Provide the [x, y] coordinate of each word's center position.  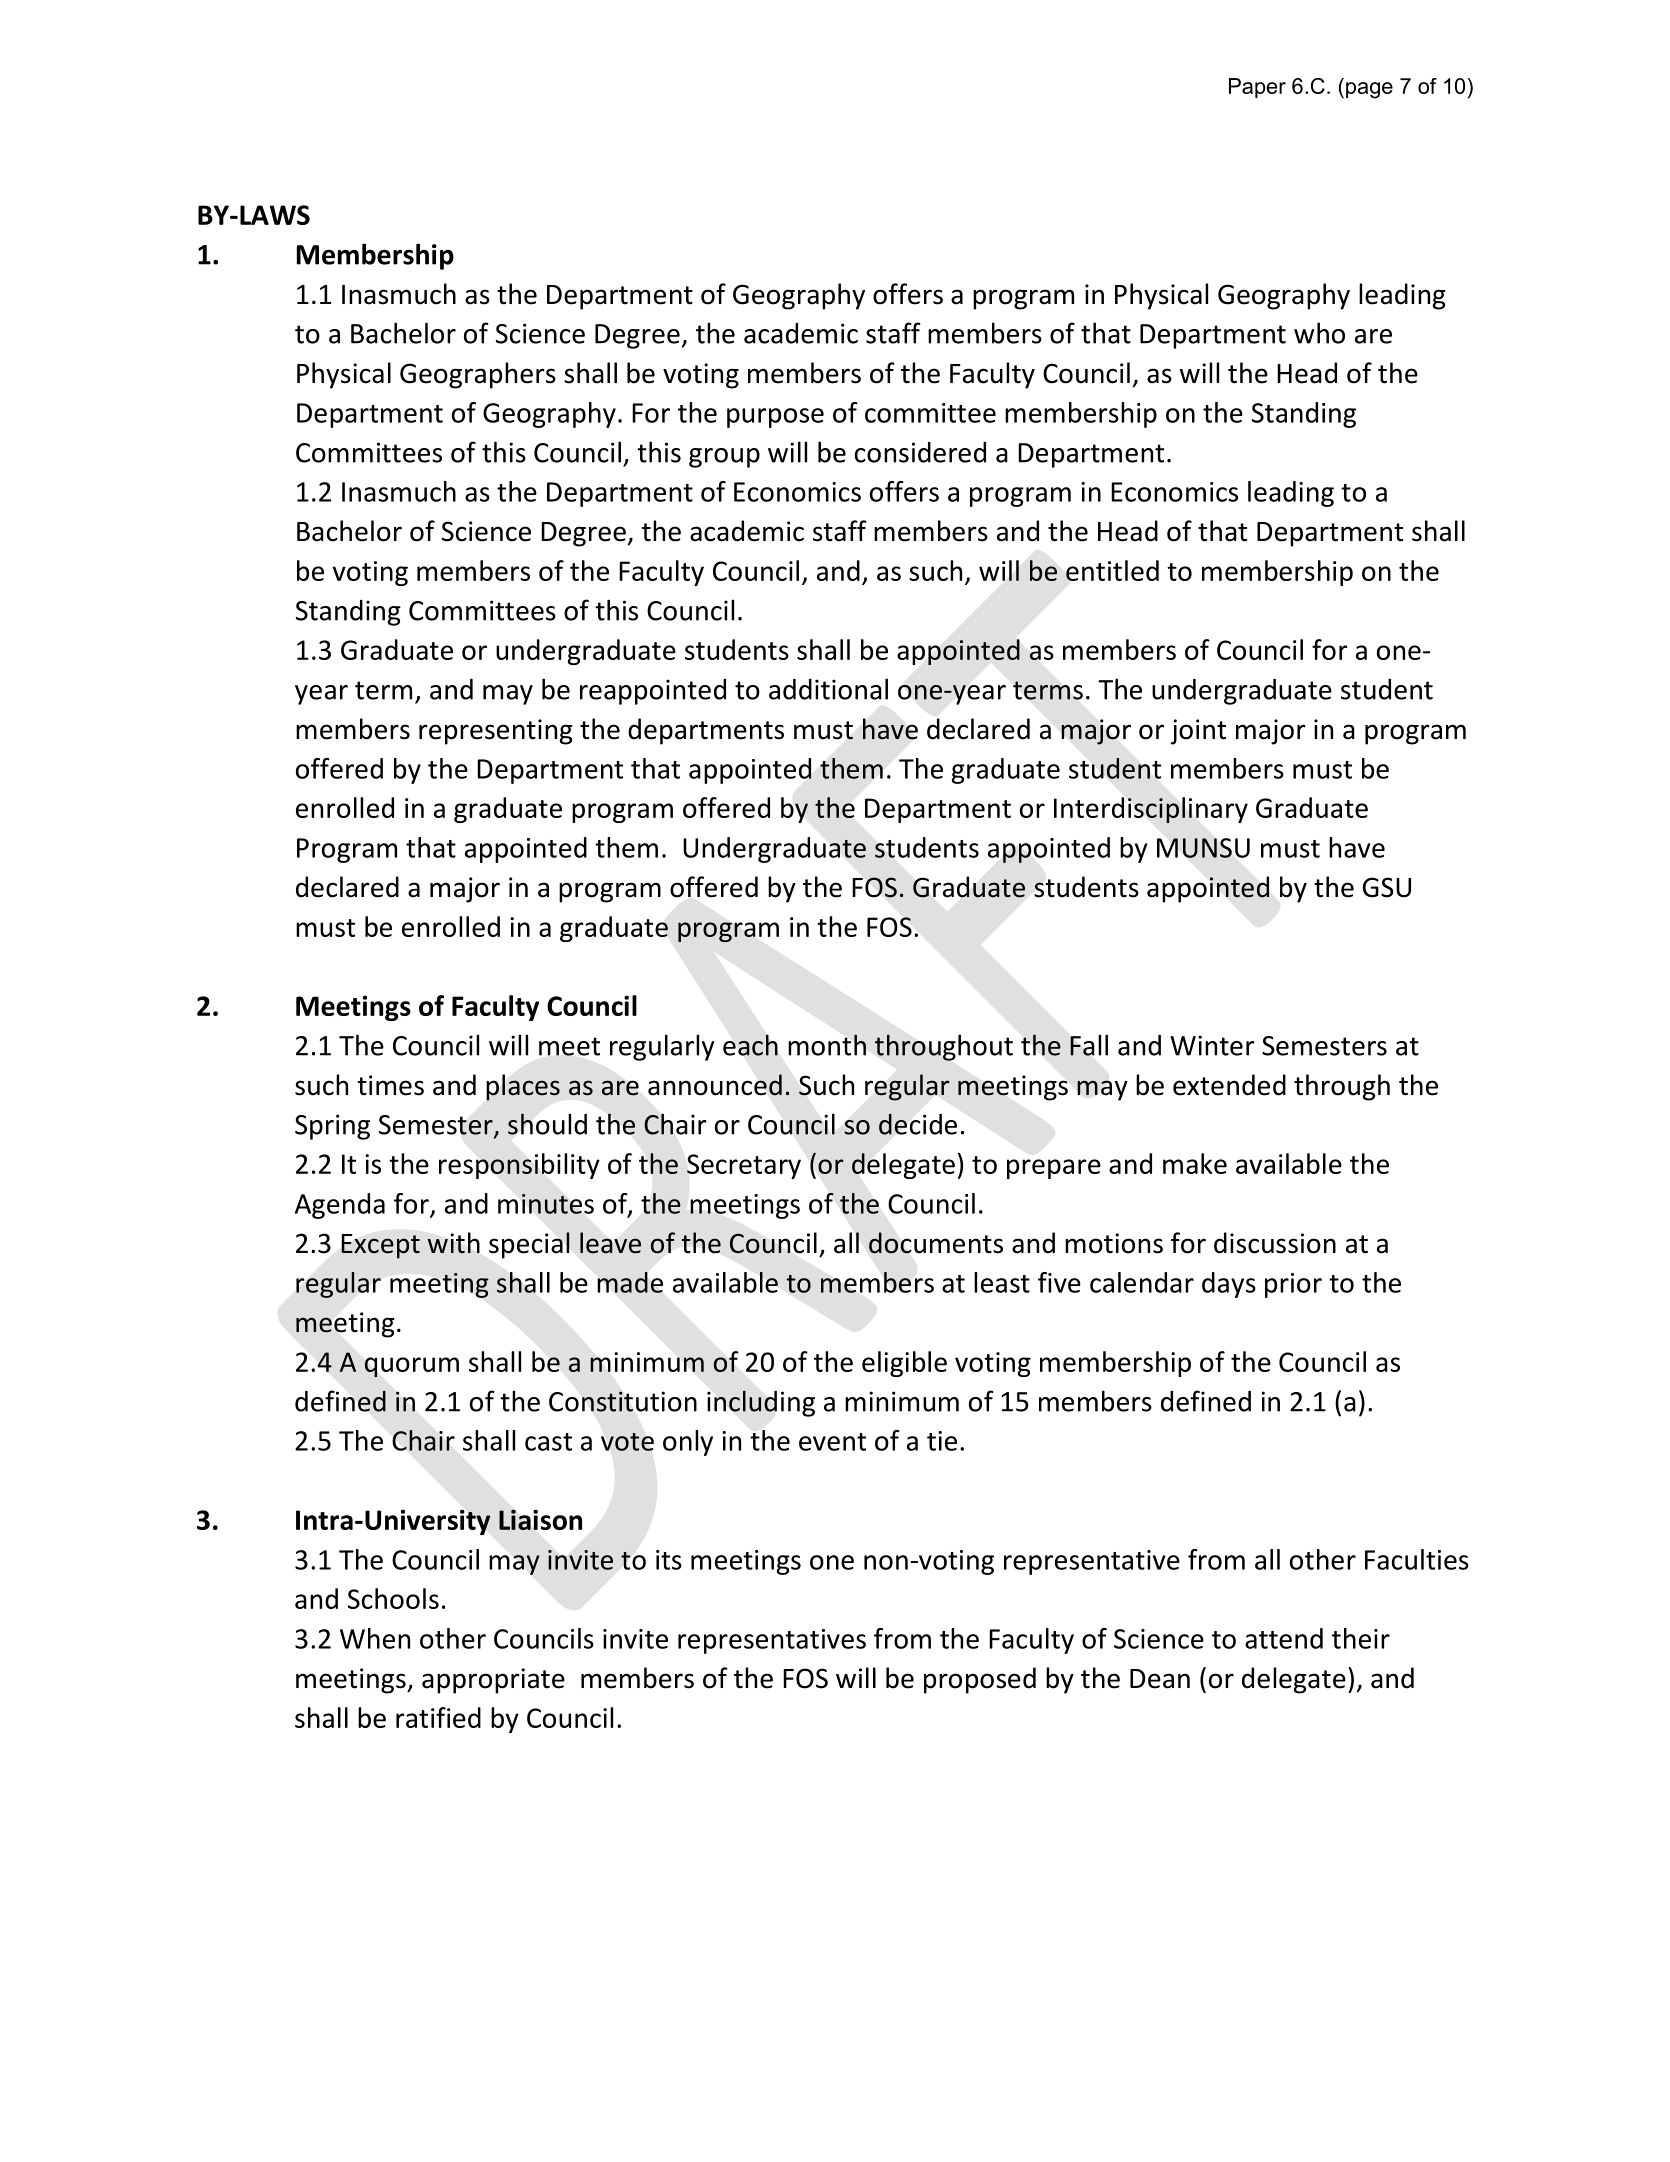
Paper [1257, 88]
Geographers [478, 375]
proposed [980, 1680]
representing [496, 732]
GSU [1387, 887]
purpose [775, 418]
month [827, 1045]
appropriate [493, 1681]
